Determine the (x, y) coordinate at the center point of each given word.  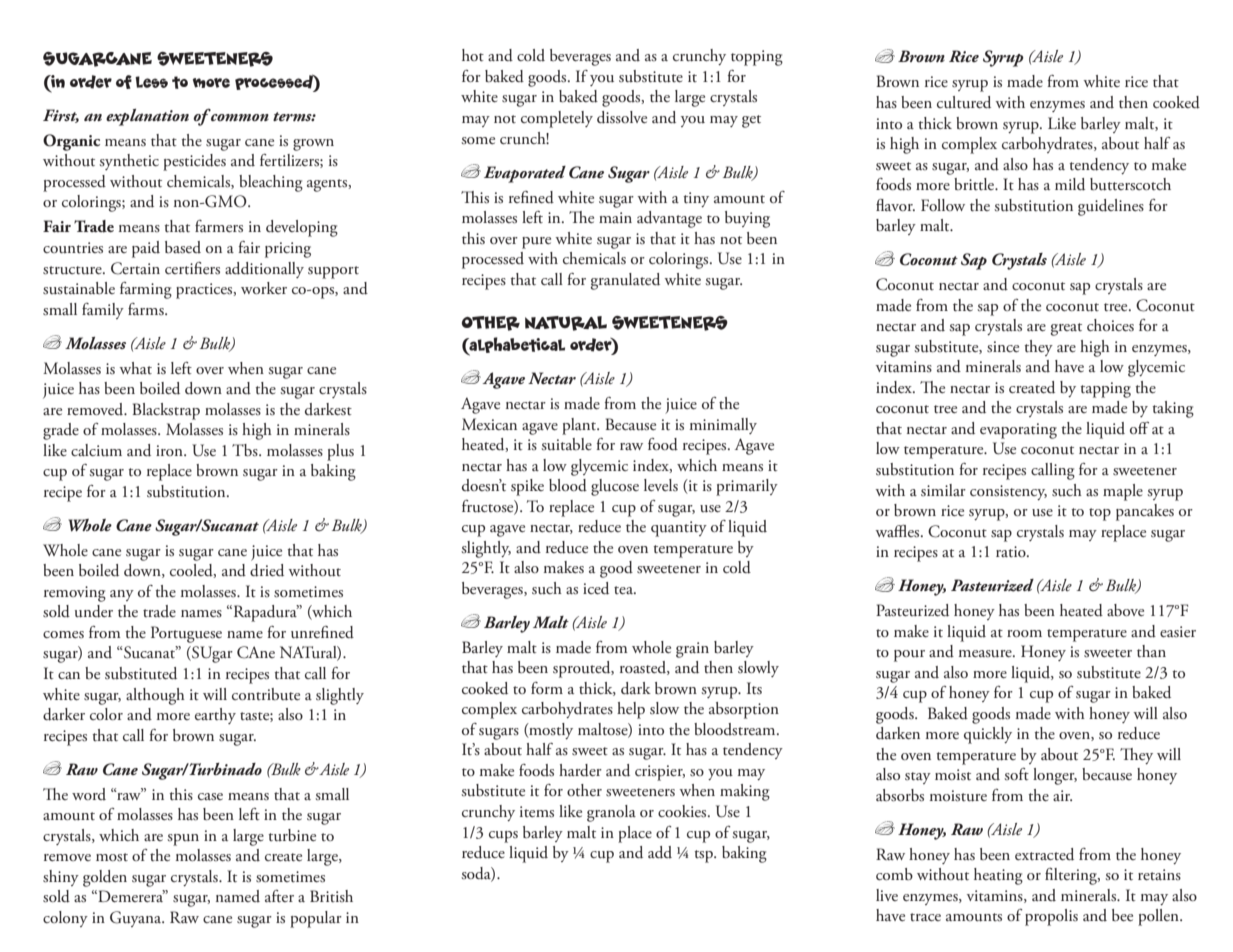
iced (596, 588)
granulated (625, 281)
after (279, 896)
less (151, 82)
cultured (964, 102)
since (1003, 347)
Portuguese (186, 634)
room (1024, 633)
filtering (1072, 876)
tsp (704, 856)
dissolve (622, 117)
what (135, 368)
